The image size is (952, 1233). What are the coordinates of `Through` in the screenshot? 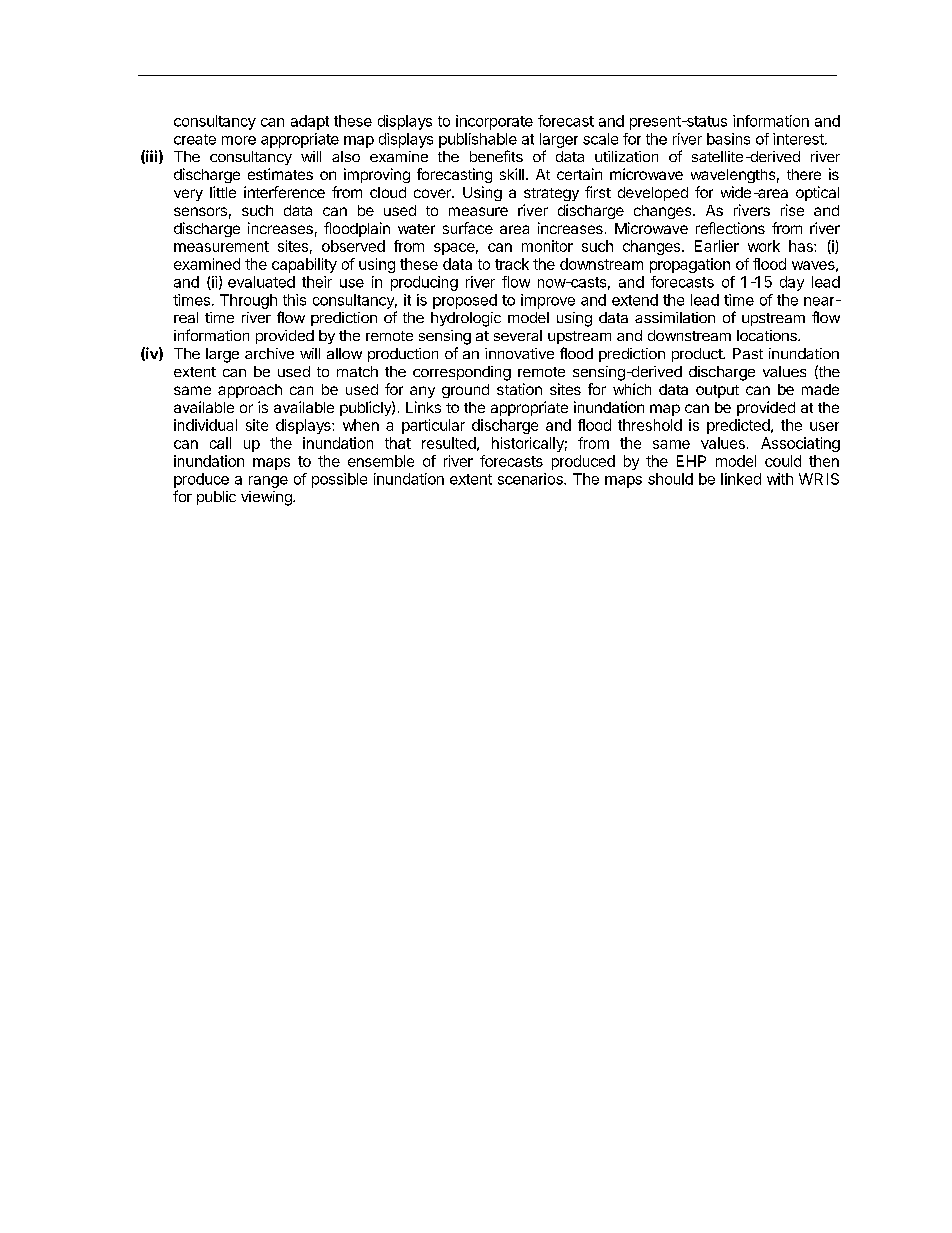 It's located at (248, 301).
